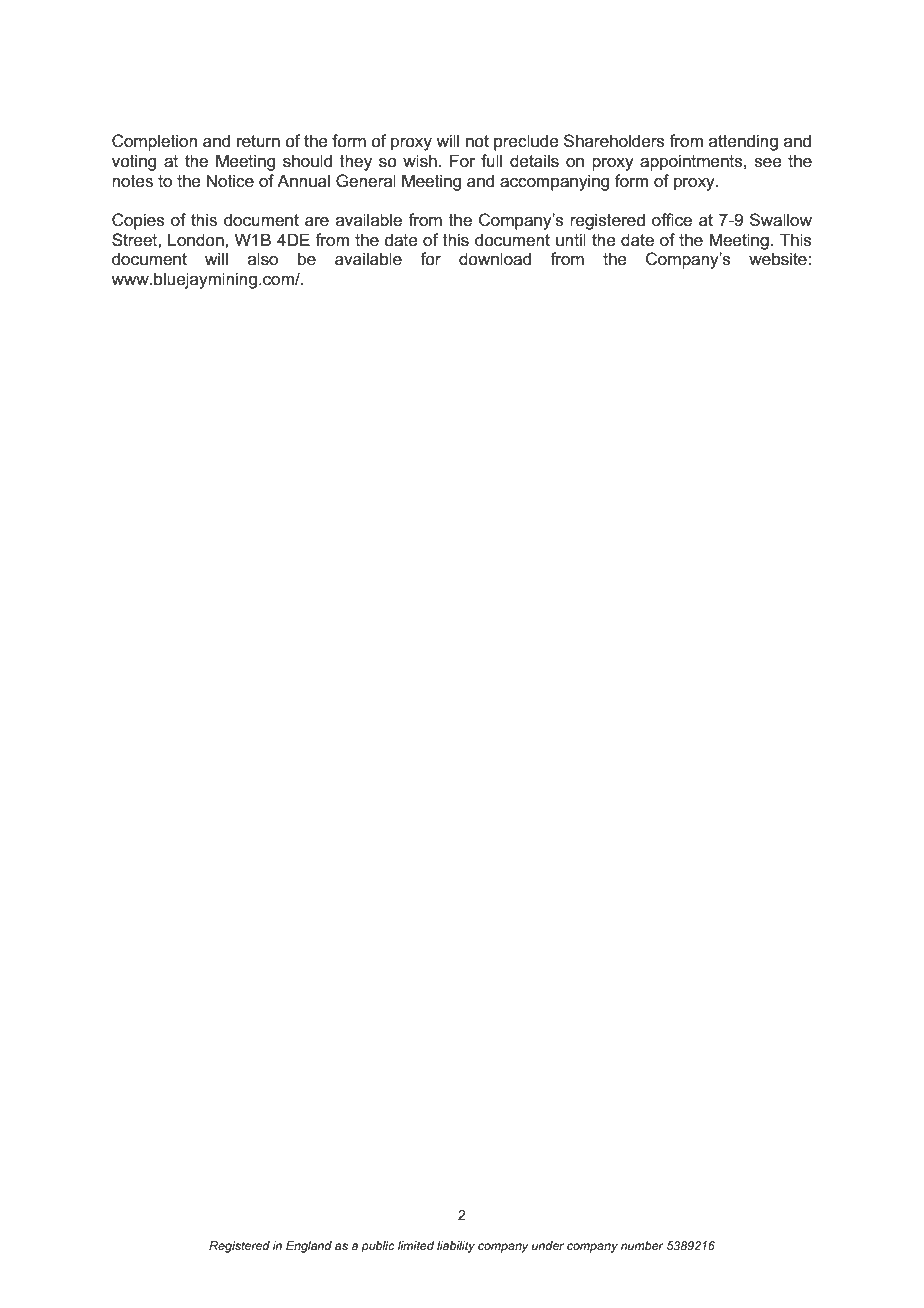  Describe the element at coordinates (263, 259) in the page. I see `also` at that location.
